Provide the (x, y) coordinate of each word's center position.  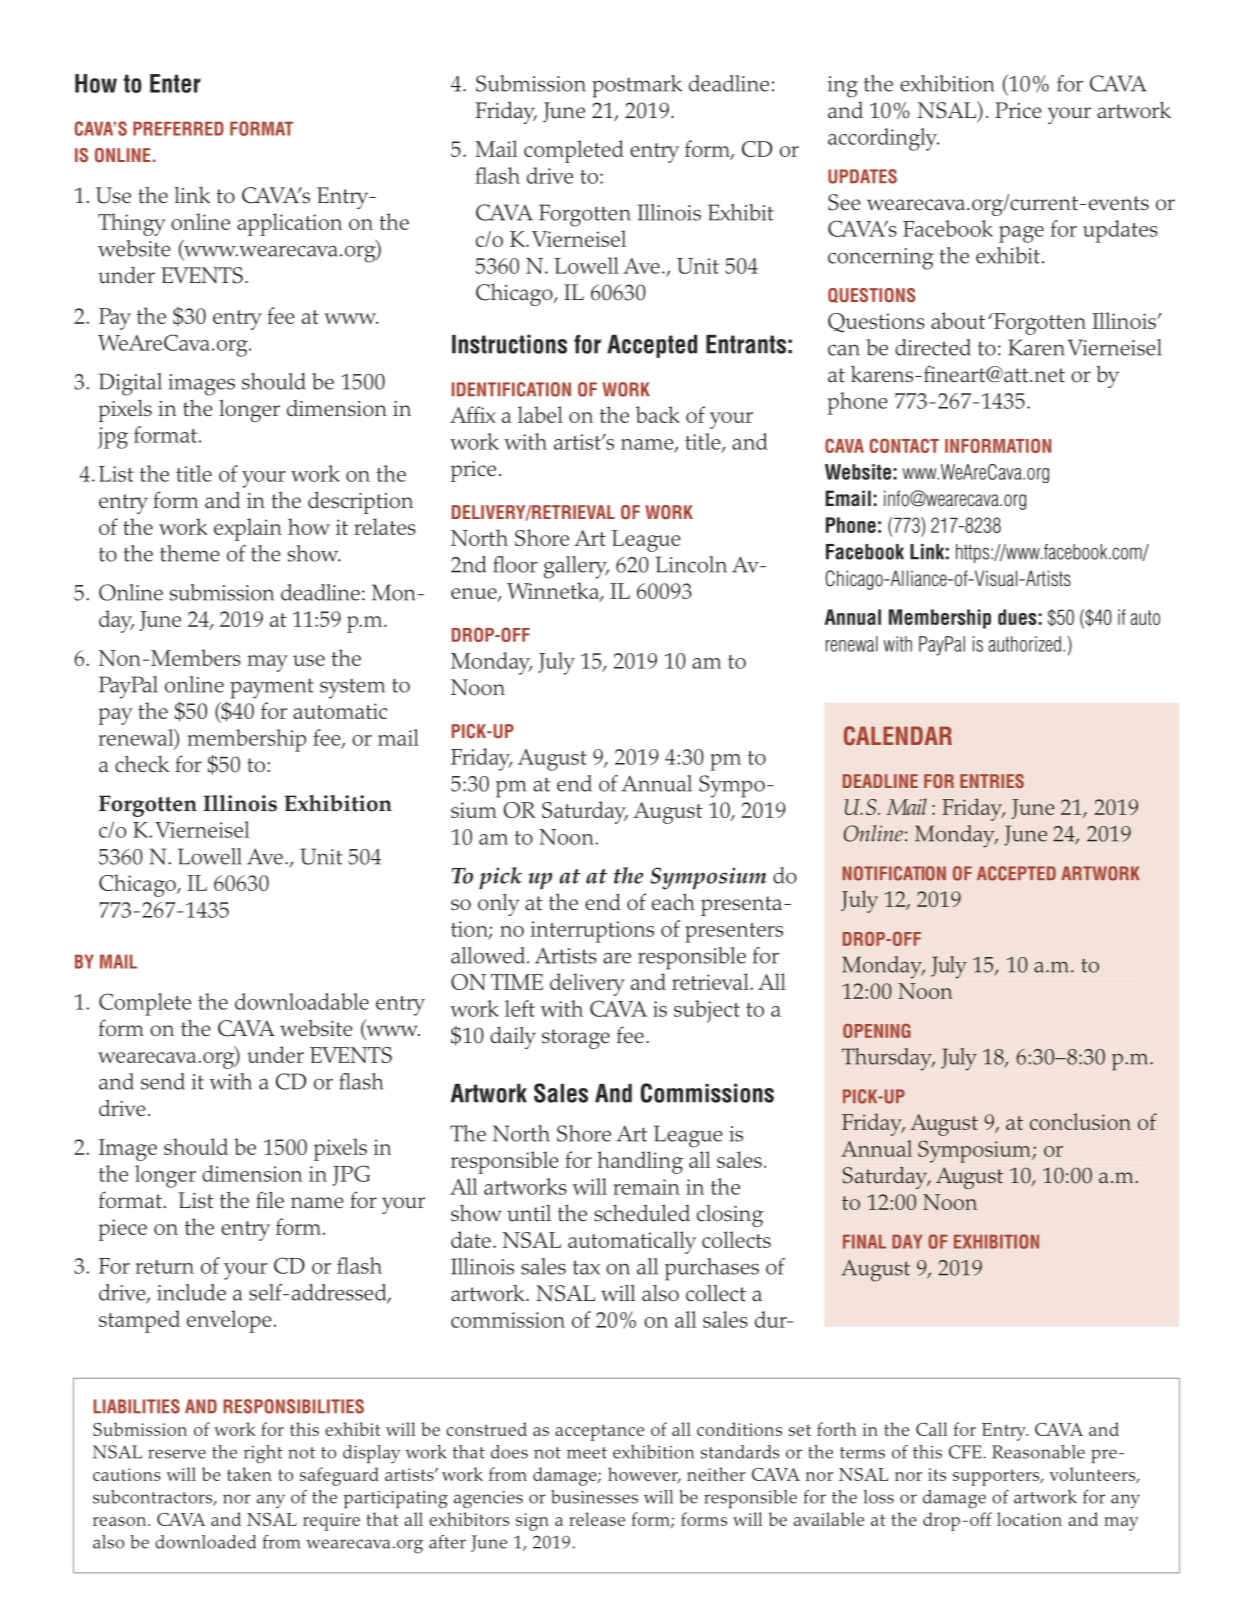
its (937, 1474)
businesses (594, 1497)
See (844, 202)
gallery (576, 567)
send (163, 1081)
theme (190, 553)
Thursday (888, 1059)
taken (249, 1474)
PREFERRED (178, 128)
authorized (1025, 644)
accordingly (883, 139)
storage (576, 1039)
